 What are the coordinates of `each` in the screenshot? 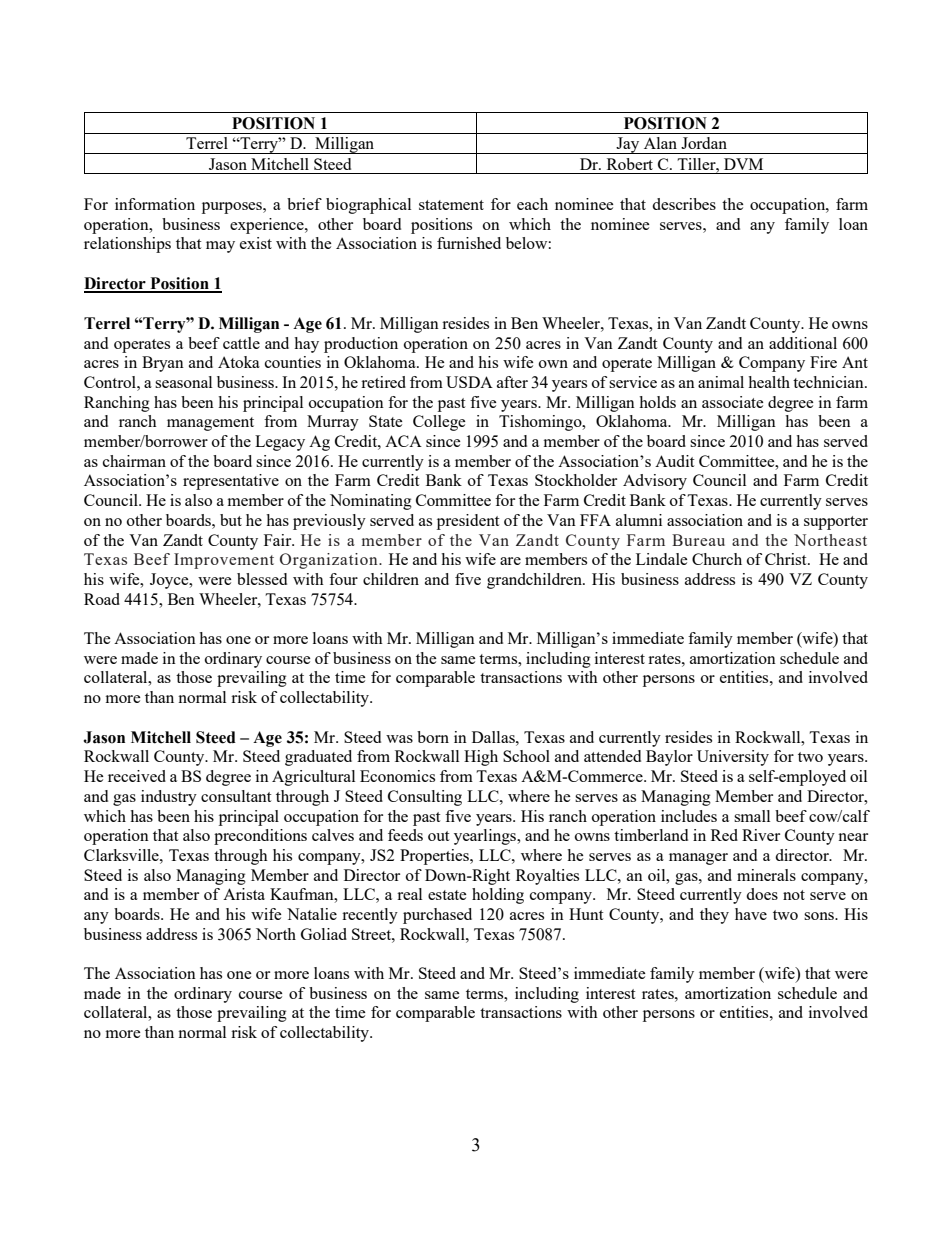 It's located at (532, 204).
